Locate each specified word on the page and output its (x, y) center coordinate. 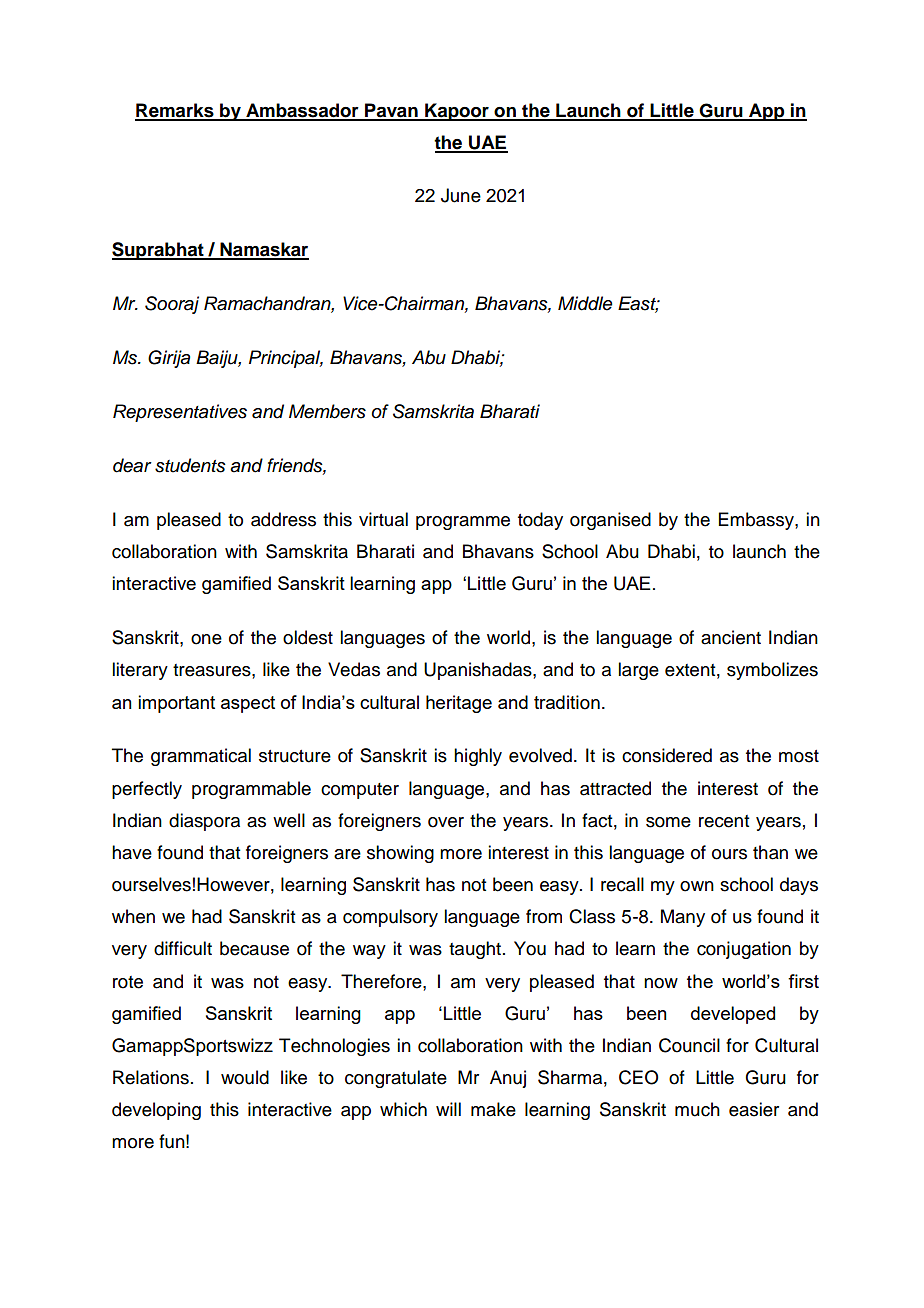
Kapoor (457, 112)
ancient (731, 637)
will (448, 1109)
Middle (585, 303)
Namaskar (263, 250)
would (245, 1077)
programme (463, 523)
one (206, 639)
